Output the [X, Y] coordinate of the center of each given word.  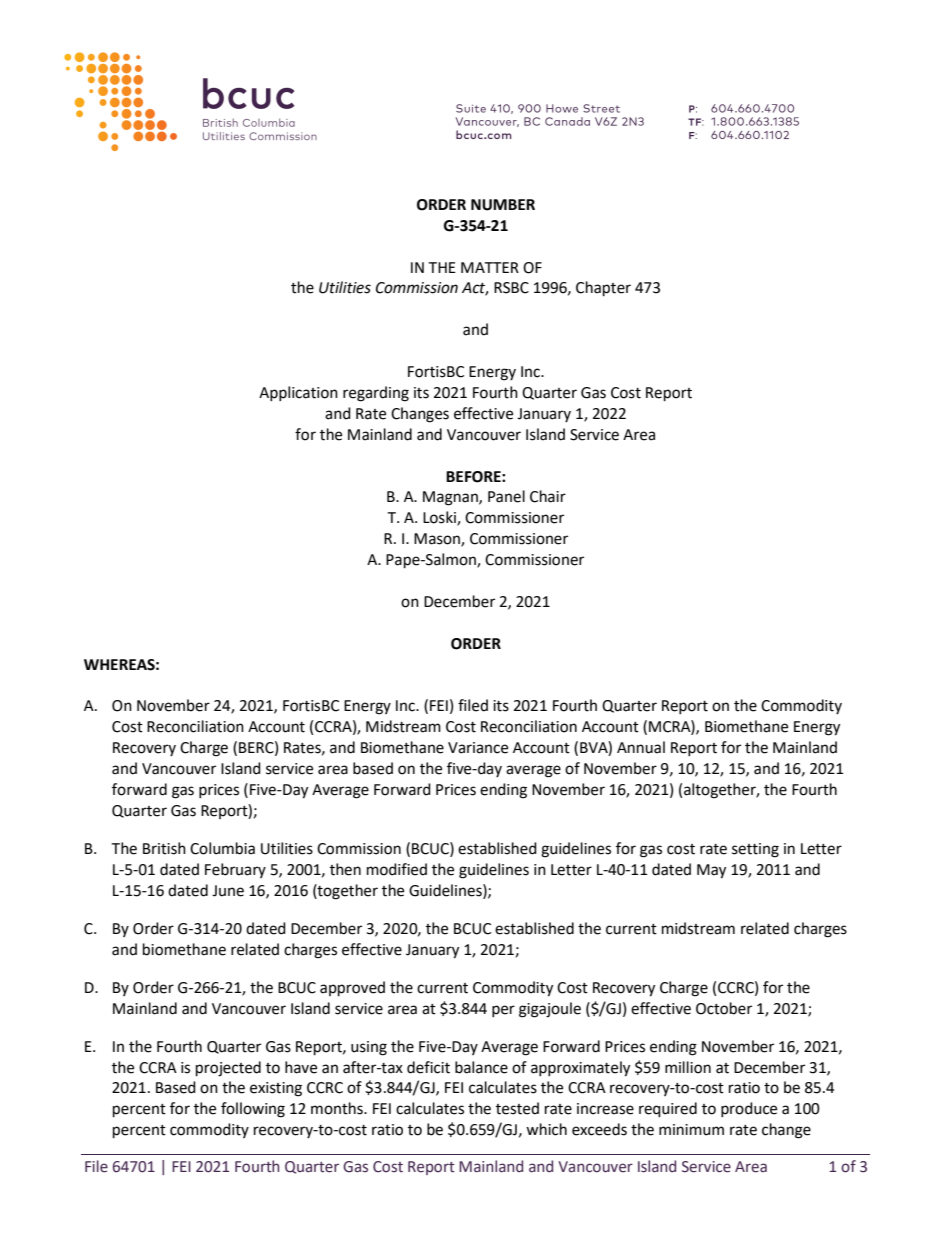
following [253, 1110]
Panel [506, 496]
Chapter [603, 289]
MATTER [490, 267]
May [711, 871]
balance [481, 1067]
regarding [376, 394]
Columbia [222, 848]
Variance [478, 748]
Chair [548, 496]
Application [298, 393]
